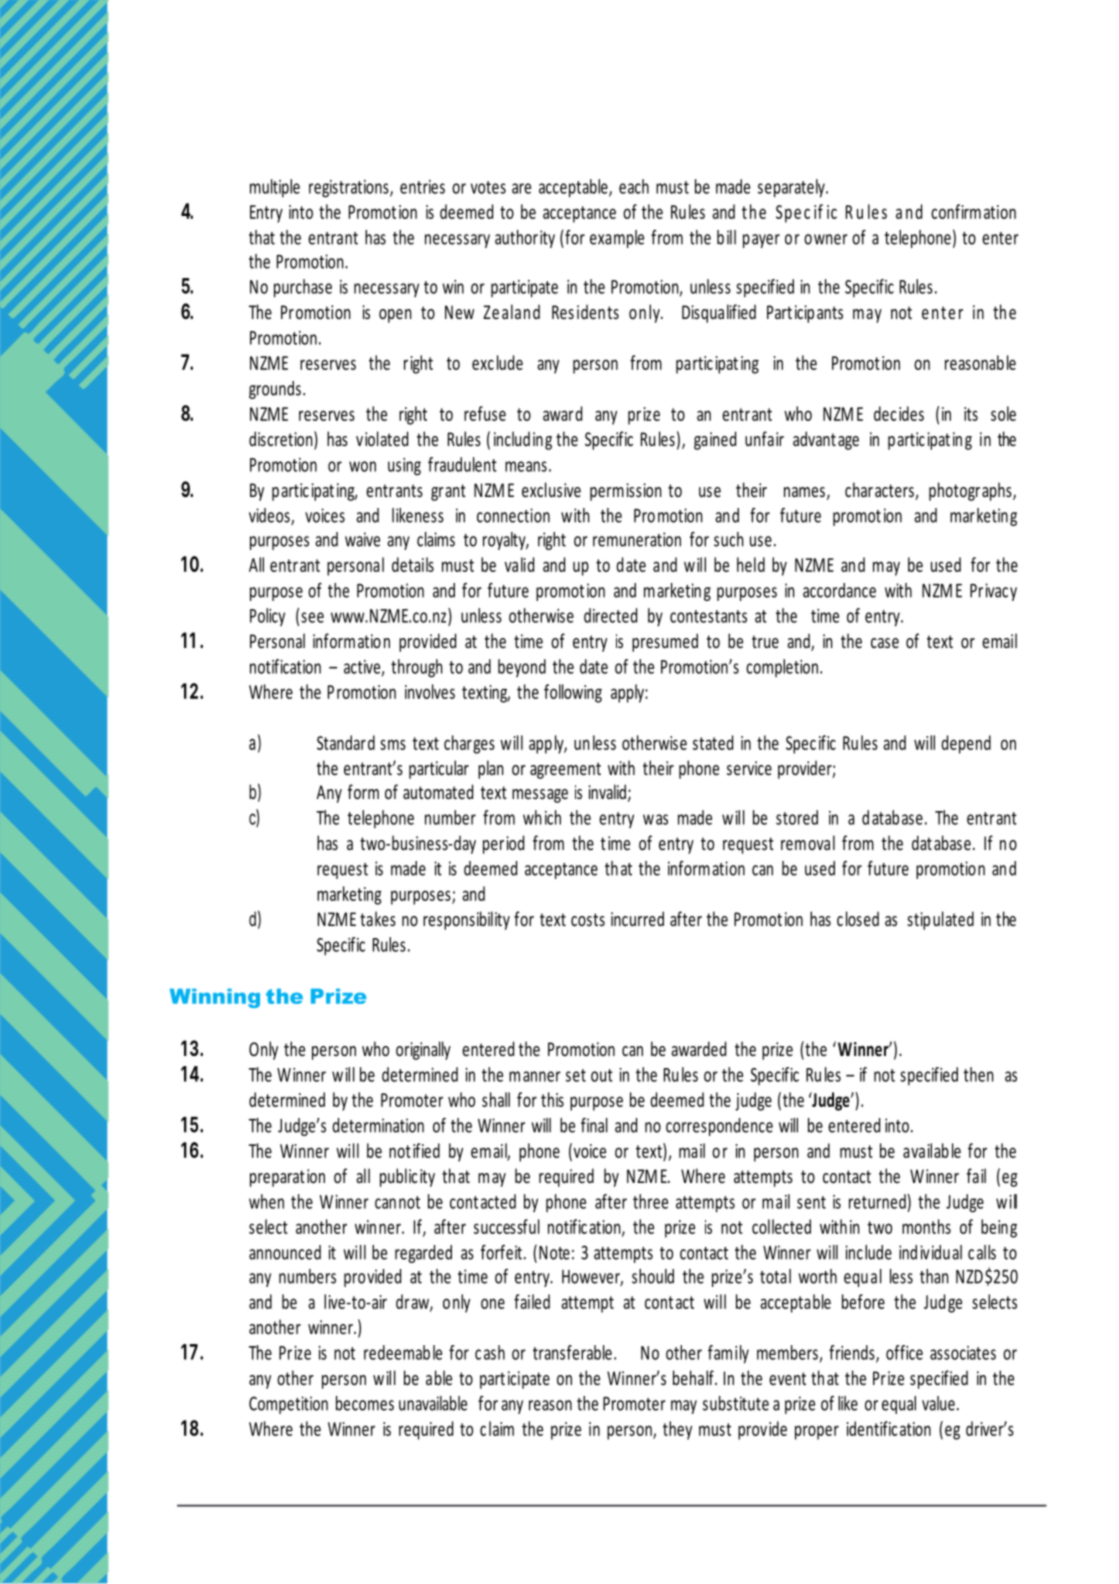  Describe the element at coordinates (275, 188) in the image. I see `multiple` at that location.
